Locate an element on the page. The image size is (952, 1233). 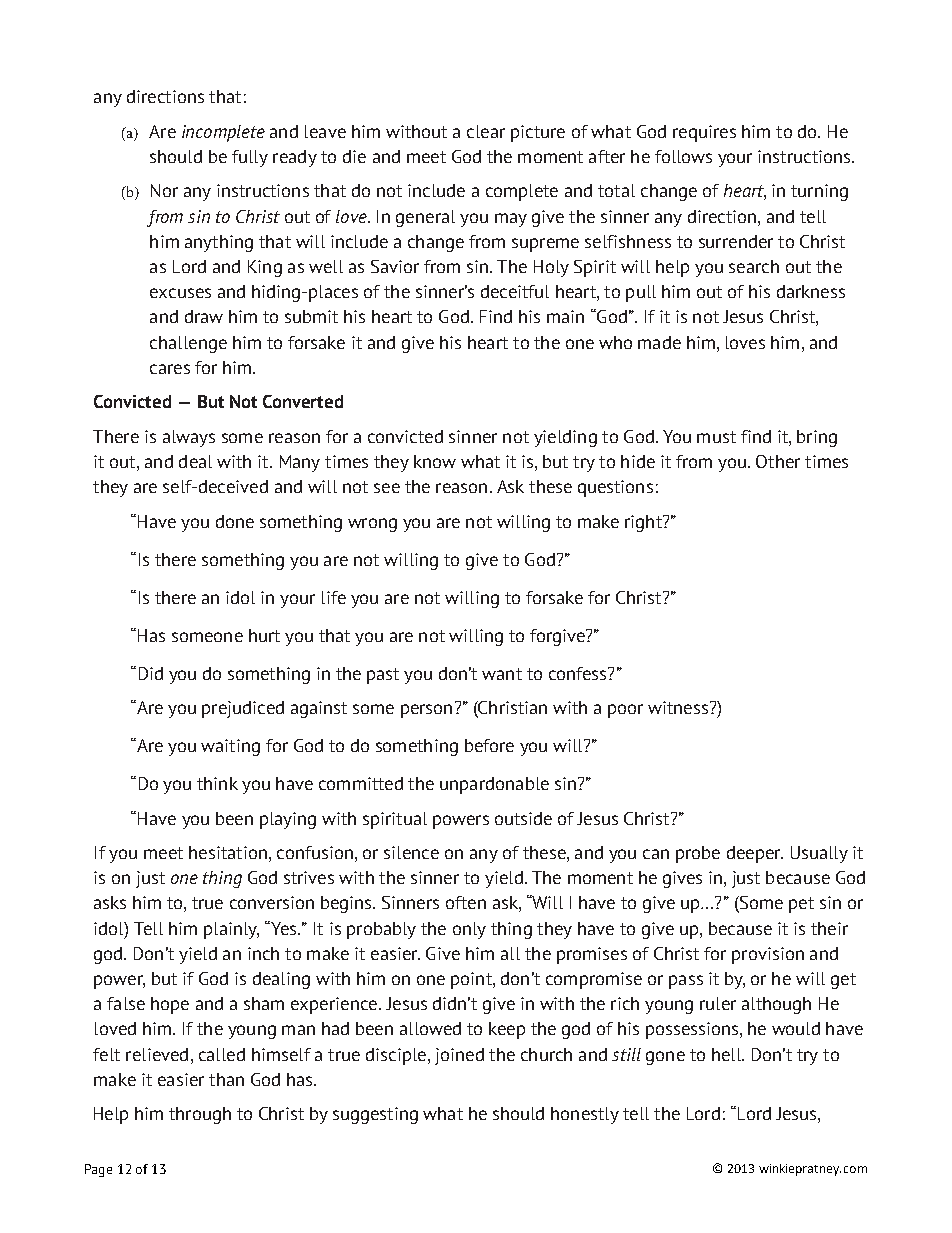
done is located at coordinates (235, 521).
